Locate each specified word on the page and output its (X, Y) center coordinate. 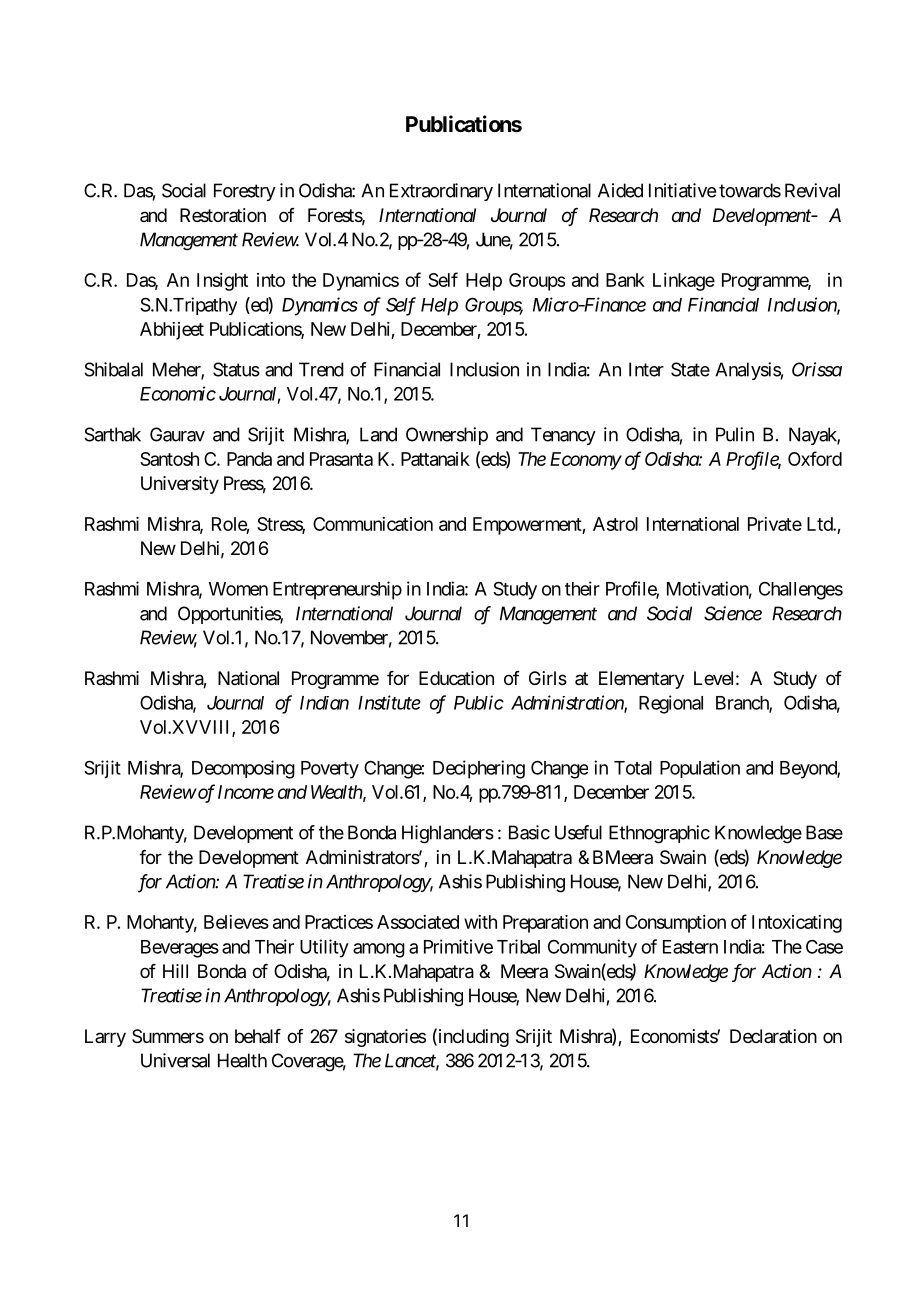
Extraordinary (441, 192)
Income (246, 792)
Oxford (815, 458)
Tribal (518, 946)
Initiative (682, 190)
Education (456, 678)
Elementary (641, 680)
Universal (175, 1060)
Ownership (447, 436)
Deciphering (479, 769)
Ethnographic (659, 834)
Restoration (223, 215)
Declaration (773, 1036)
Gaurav (177, 434)
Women (238, 589)
